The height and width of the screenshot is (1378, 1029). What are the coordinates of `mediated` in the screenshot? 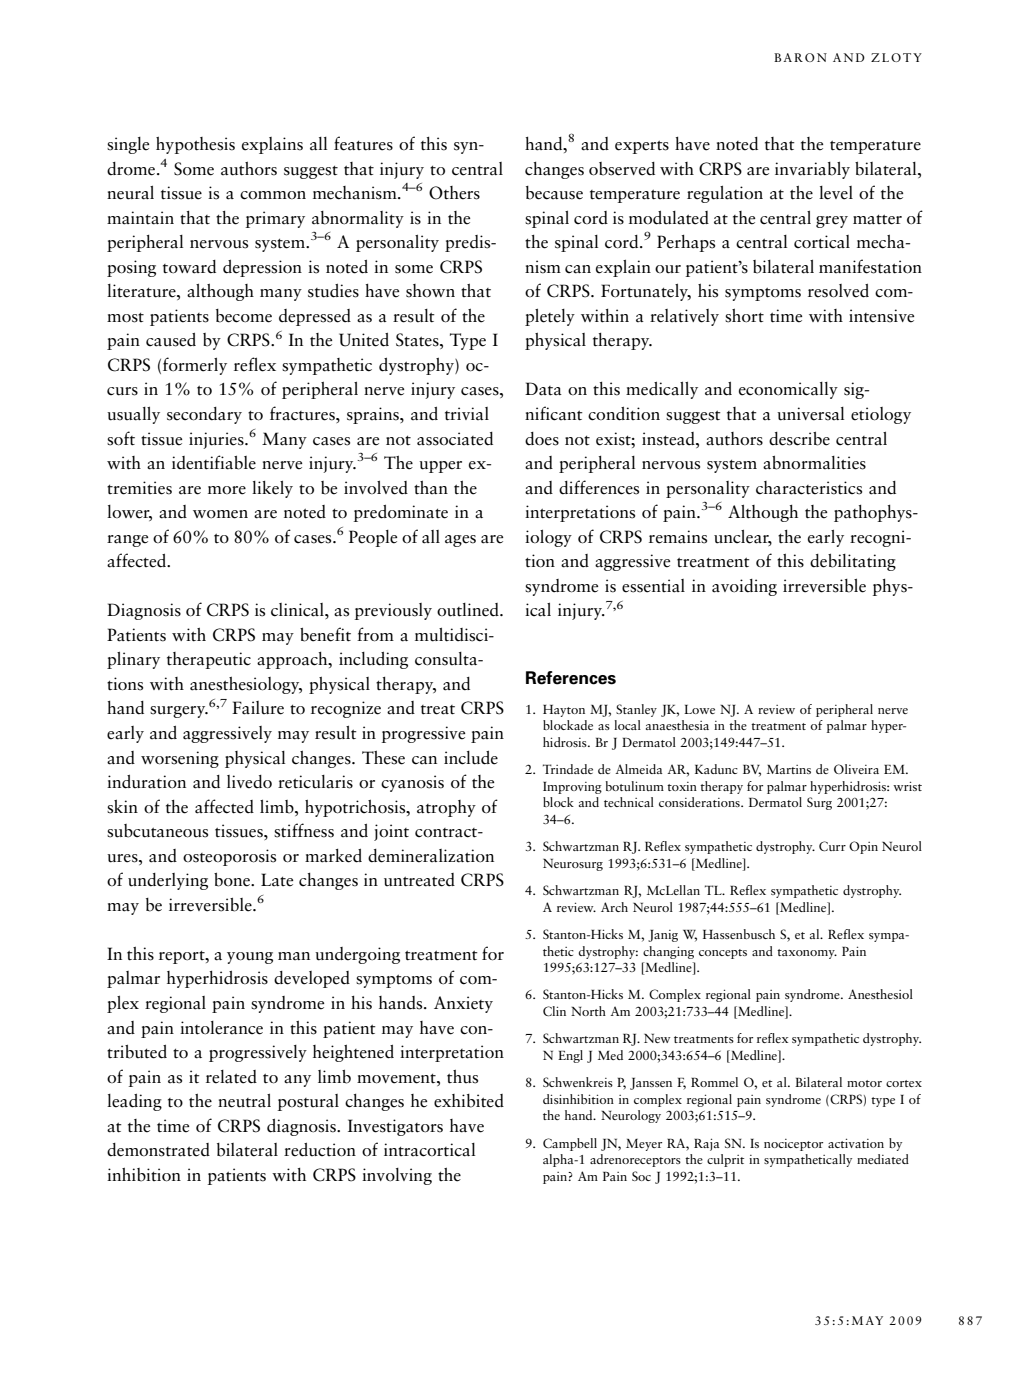 It's located at (883, 1159).
